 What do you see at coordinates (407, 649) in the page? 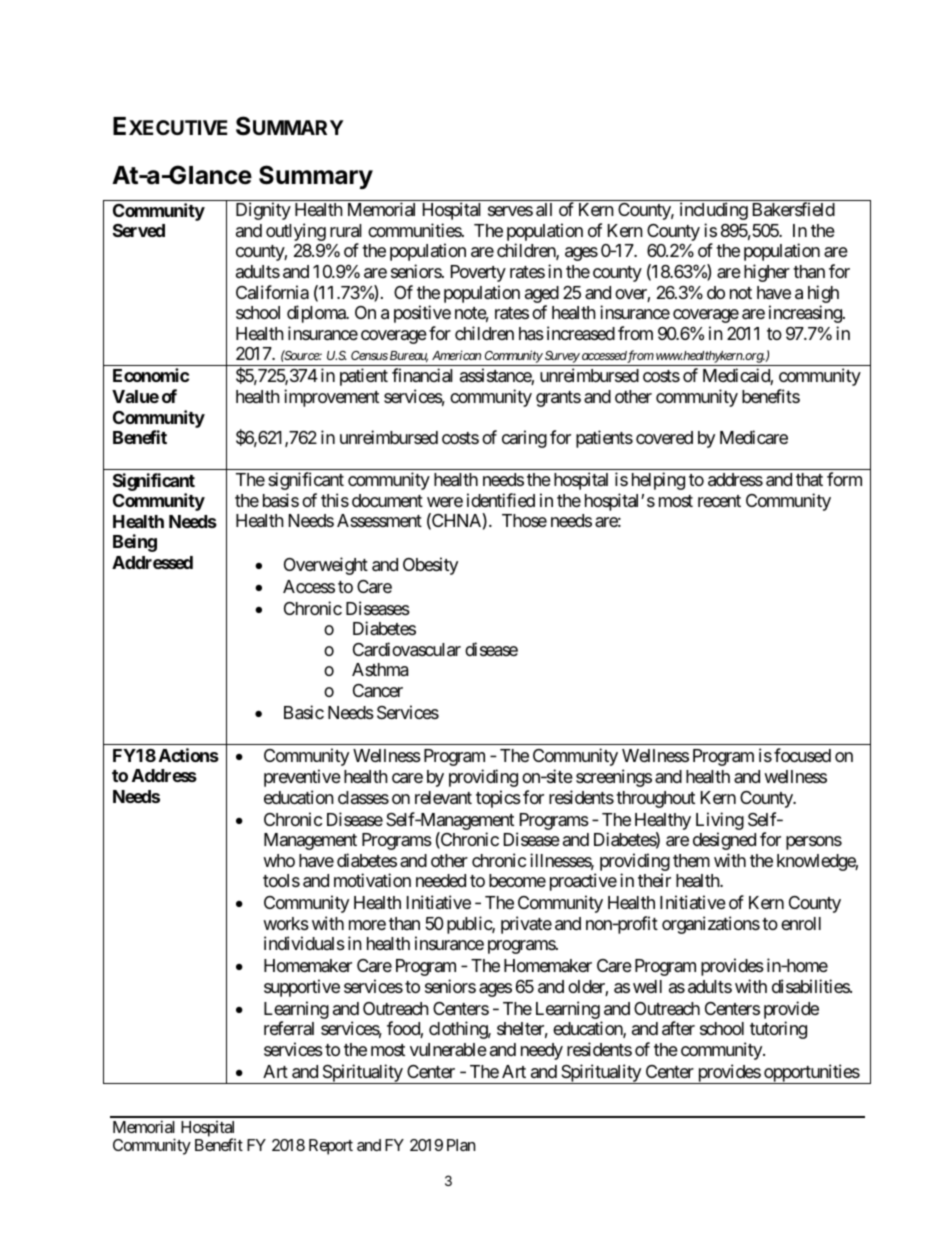
I see `Cardiovascular` at bounding box center [407, 649].
